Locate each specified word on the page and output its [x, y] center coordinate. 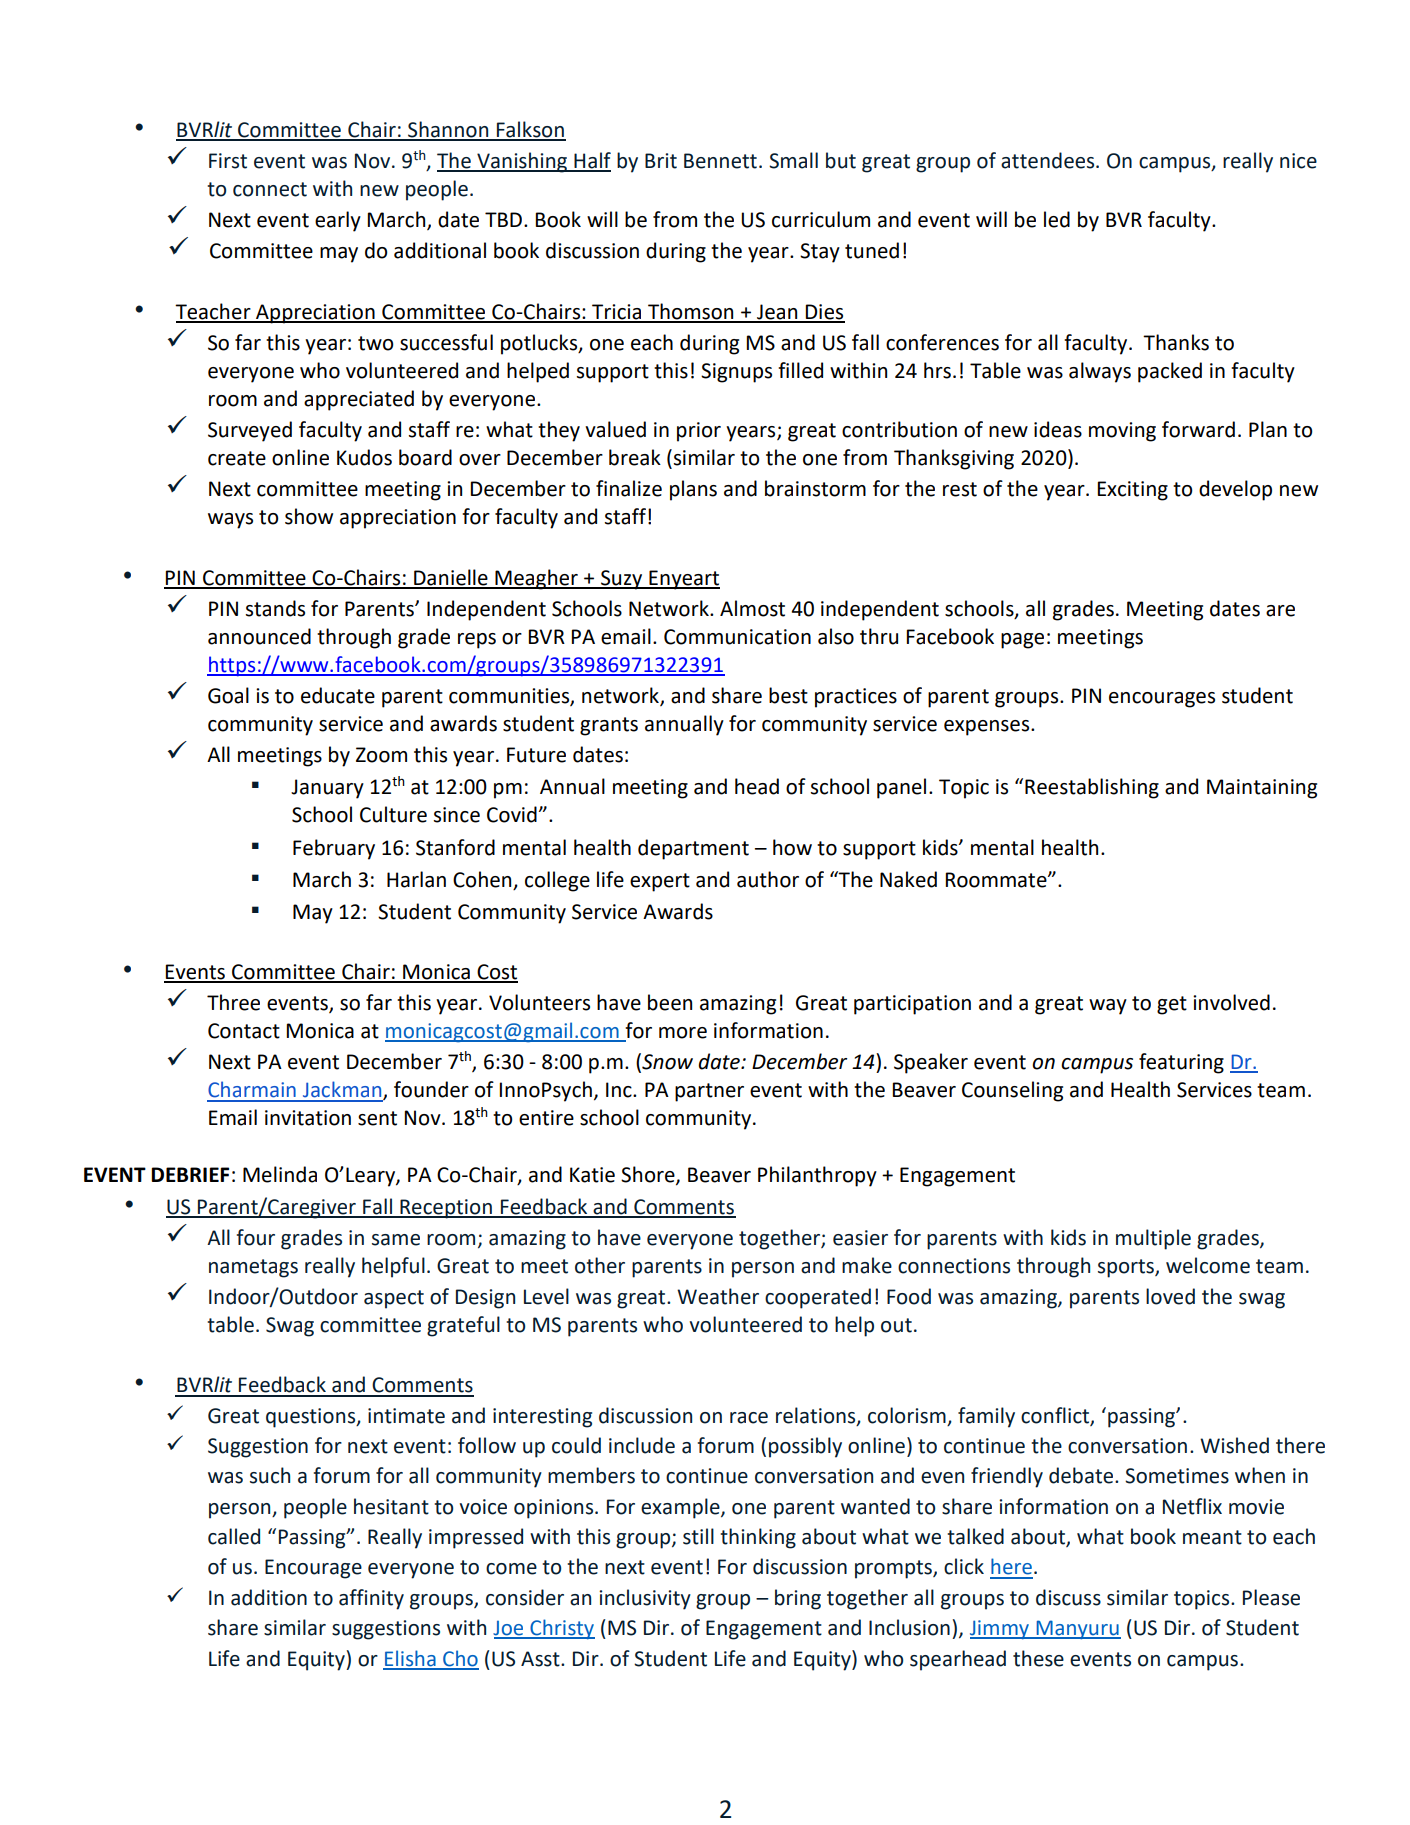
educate [338, 695]
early [338, 221]
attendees [1049, 160]
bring [798, 1599]
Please [1271, 1597]
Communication [737, 637]
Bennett [720, 161]
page [1022, 641]
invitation [308, 1118]
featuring [1181, 1063]
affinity [371, 1599]
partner [709, 1092]
